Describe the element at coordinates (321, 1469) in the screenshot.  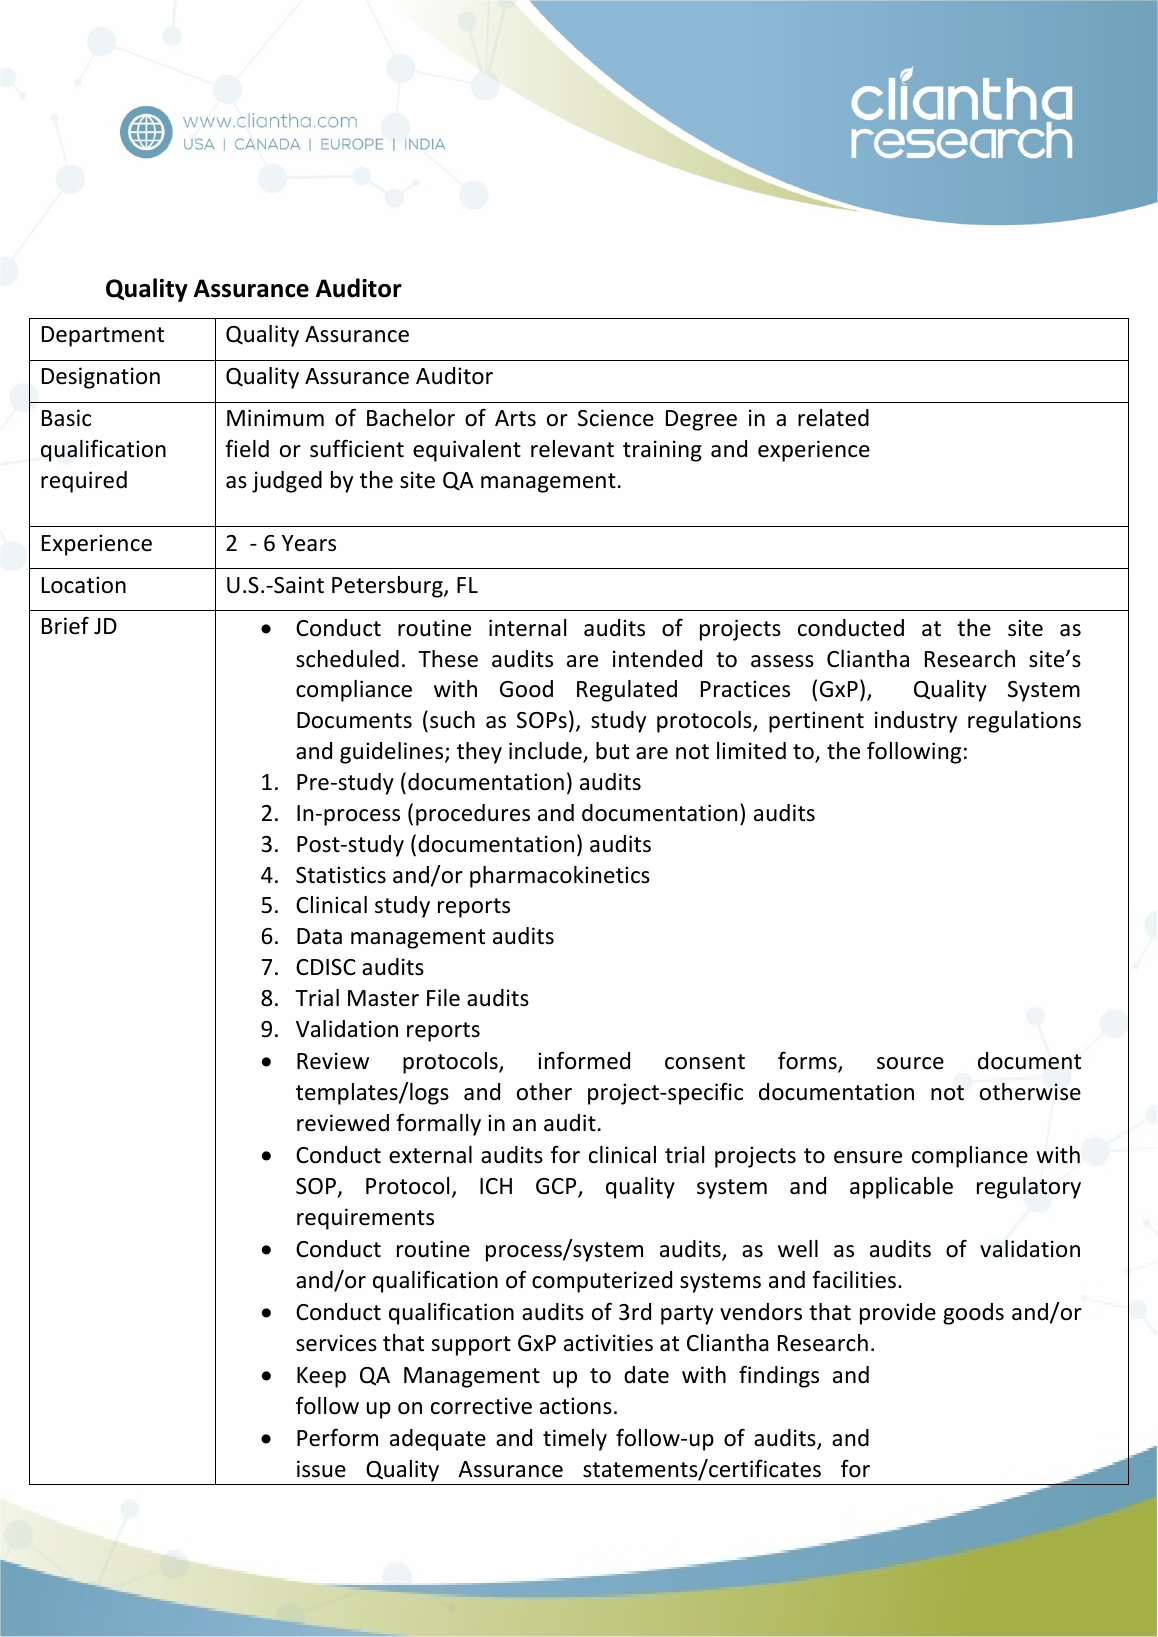
I see `issue` at that location.
